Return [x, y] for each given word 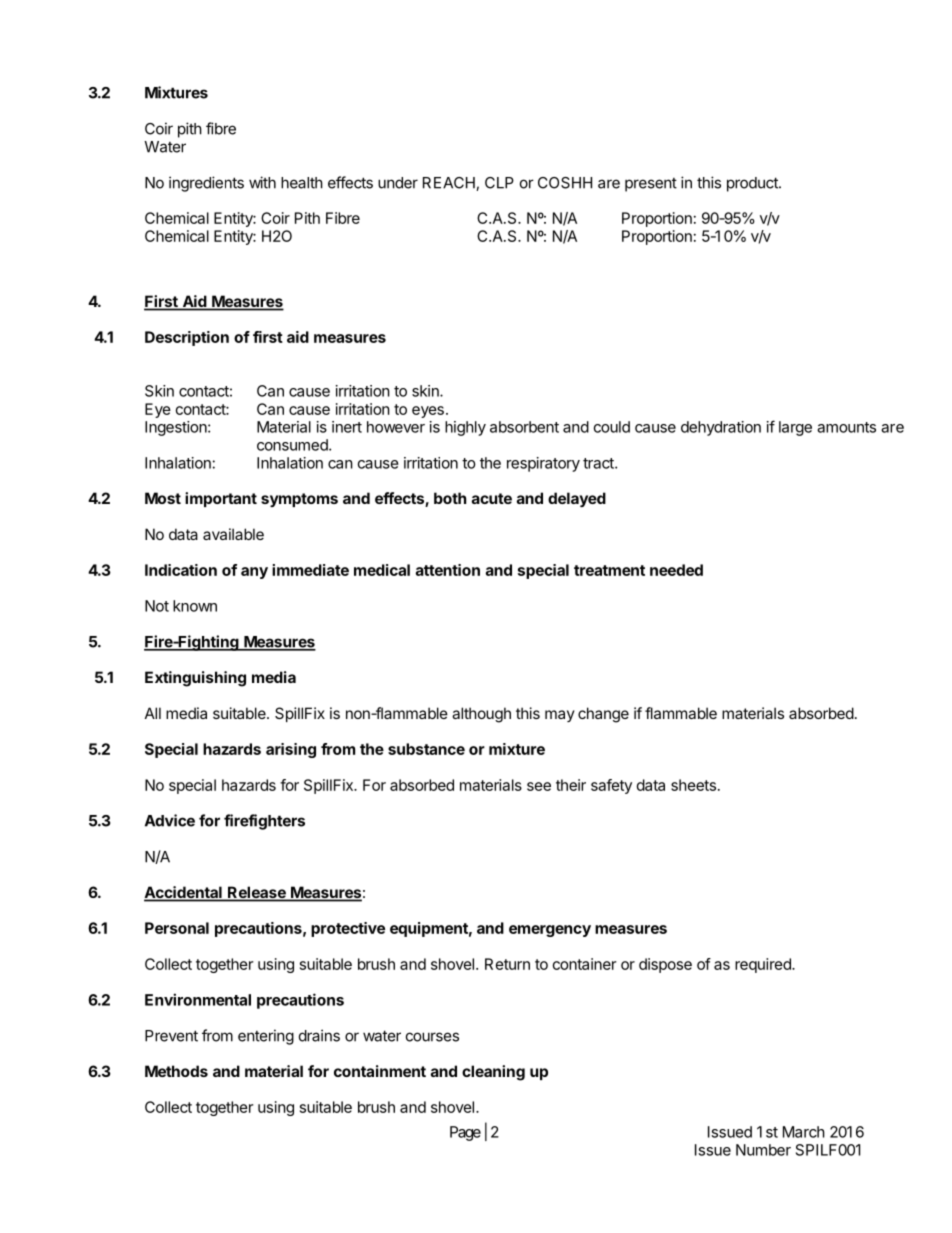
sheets [693, 785]
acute [492, 498]
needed [676, 570]
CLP [499, 183]
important [221, 499]
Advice [170, 820]
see [539, 786]
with [262, 182]
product [753, 184]
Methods [176, 1071]
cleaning [493, 1073]
